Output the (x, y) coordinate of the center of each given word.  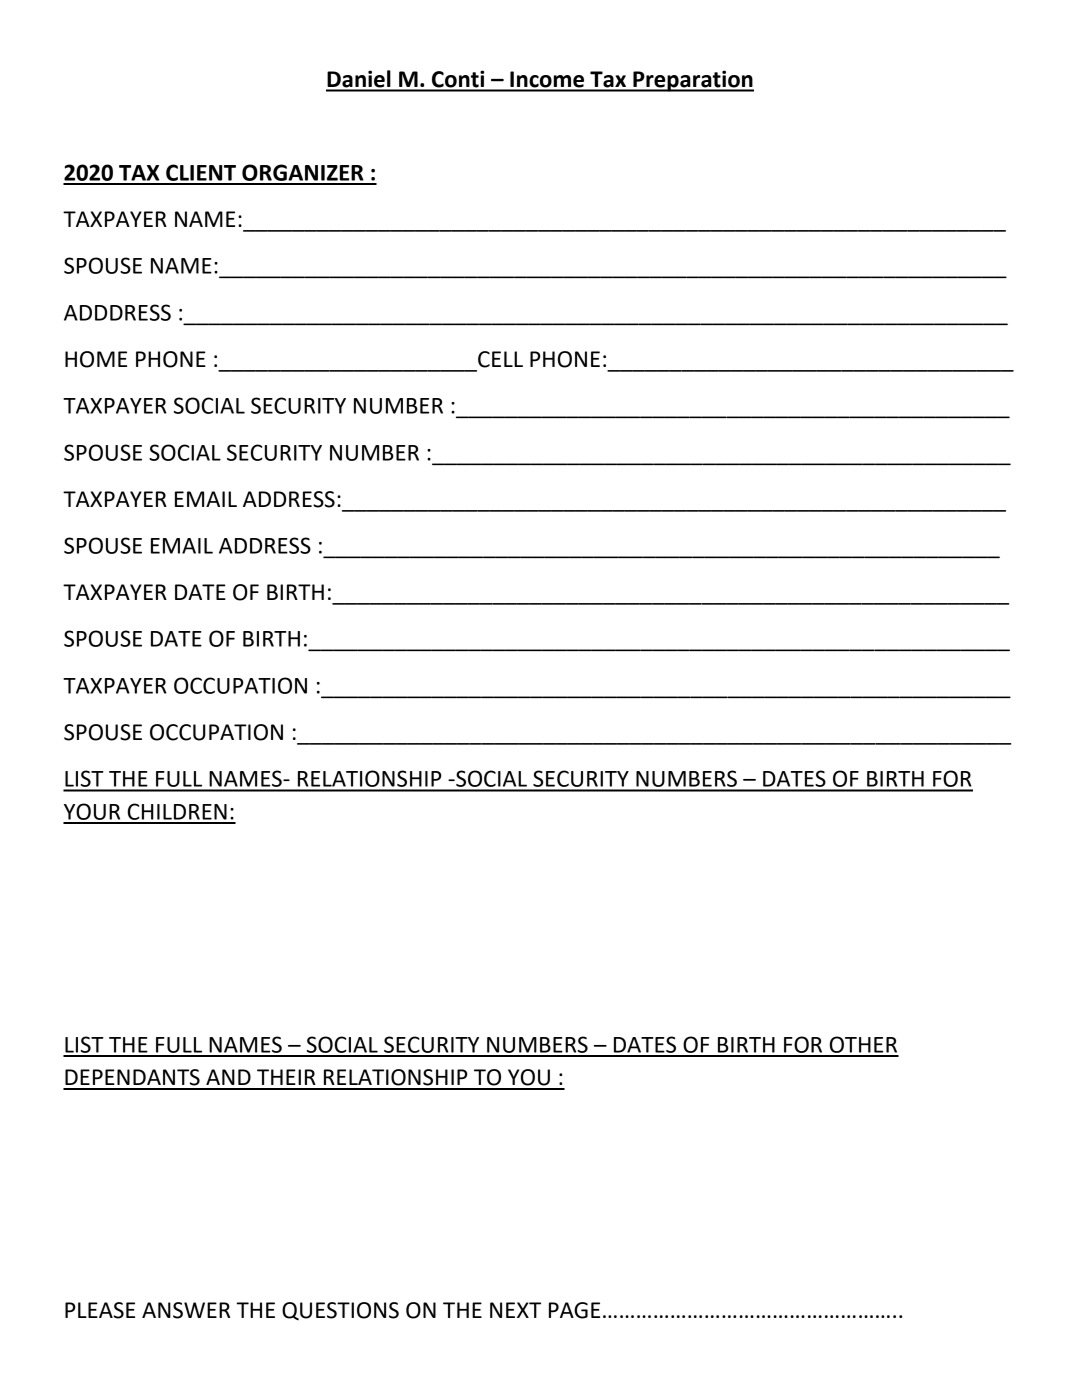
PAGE (574, 1310)
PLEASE (100, 1310)
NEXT (515, 1310)
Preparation (692, 81)
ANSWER (186, 1310)
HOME (96, 359)
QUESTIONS (340, 1311)
